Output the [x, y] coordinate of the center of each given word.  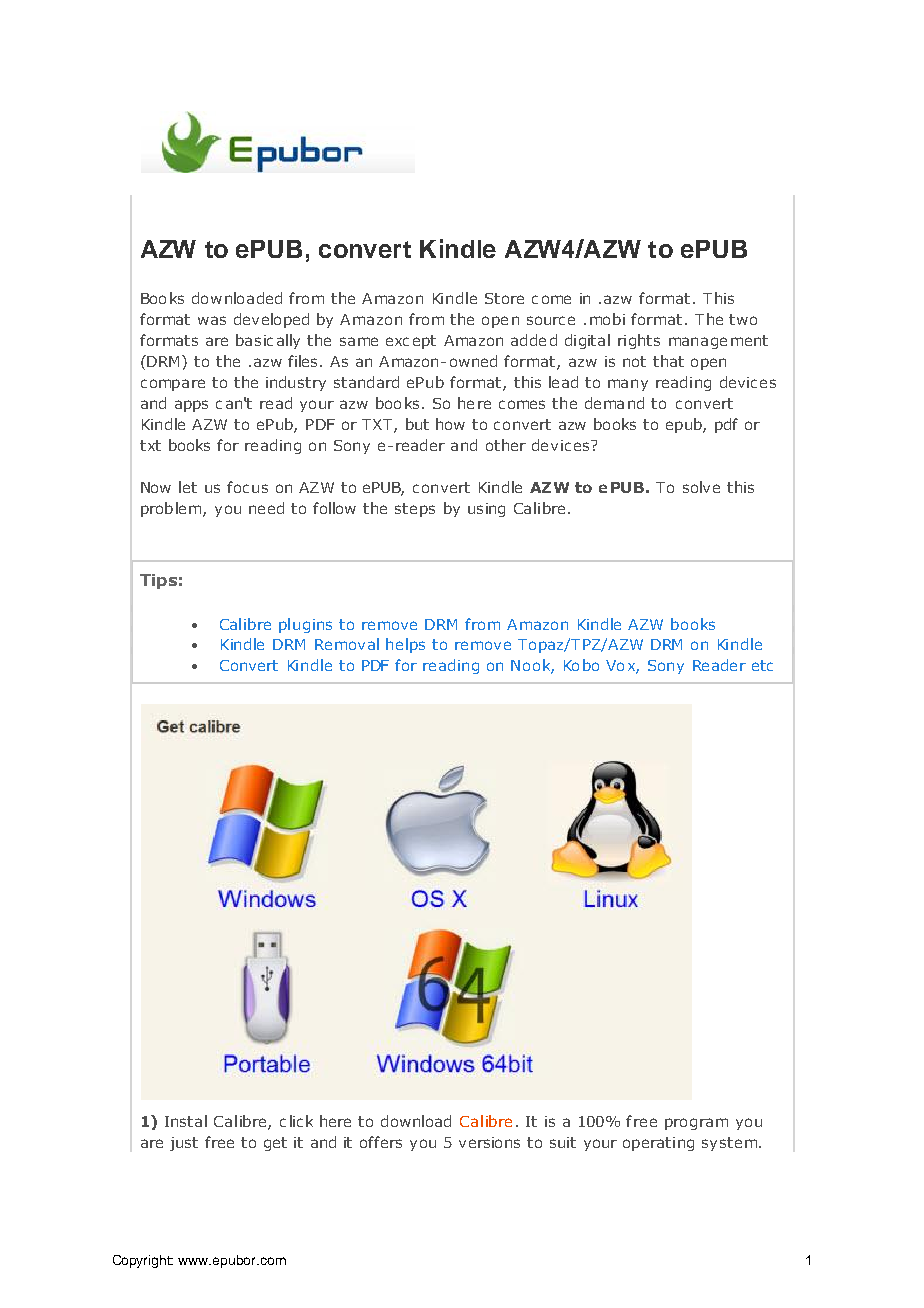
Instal [186, 1121]
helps [405, 645]
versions [489, 1142]
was [212, 320]
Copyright [143, 1261]
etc [762, 665]
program [696, 1124]
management [718, 342]
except [411, 342]
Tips [158, 581]
